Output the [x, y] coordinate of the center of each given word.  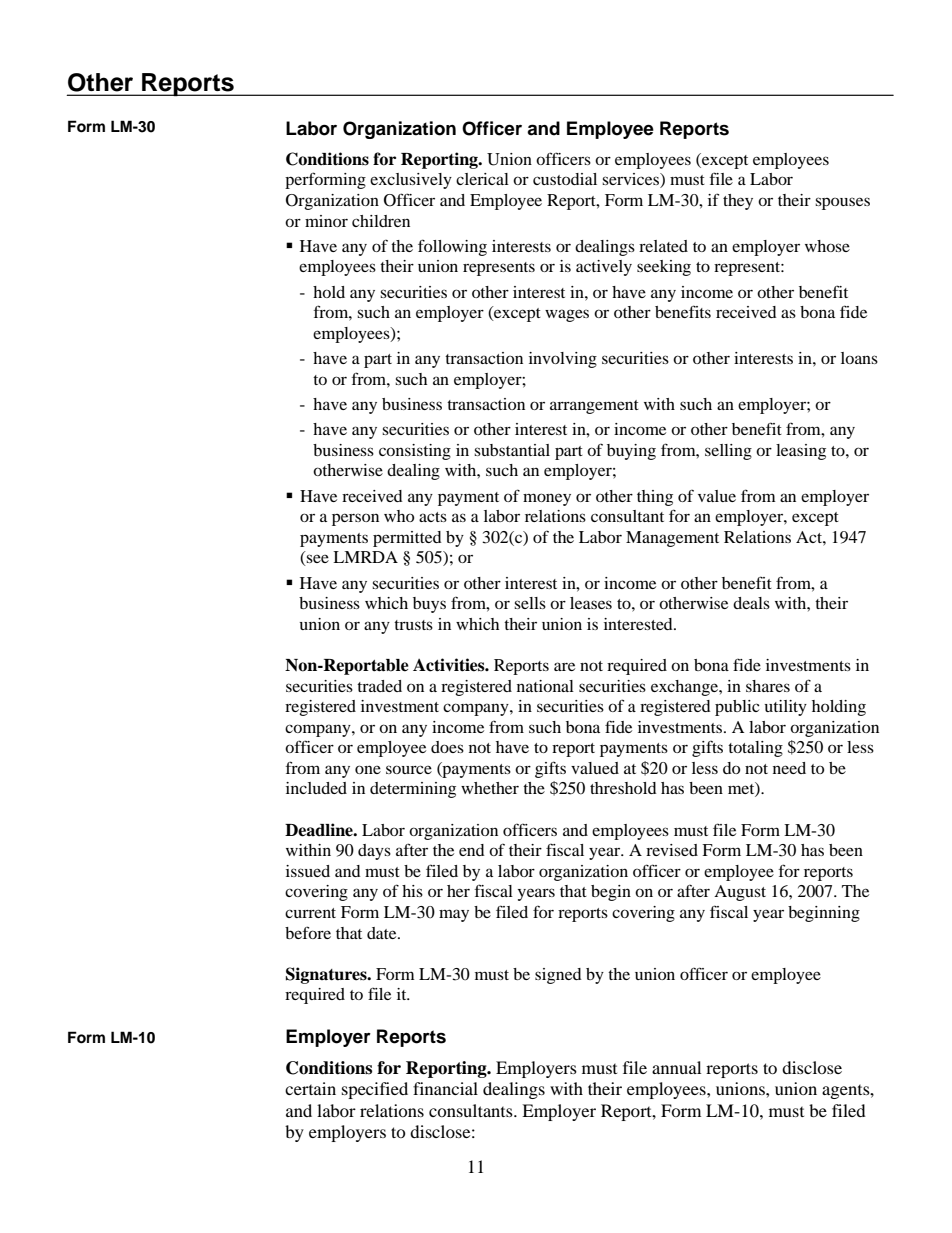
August [740, 893]
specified [375, 1090]
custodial [565, 179]
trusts [413, 625]
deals [751, 603]
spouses [842, 203]
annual [676, 1067]
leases [591, 603]
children [381, 221]
